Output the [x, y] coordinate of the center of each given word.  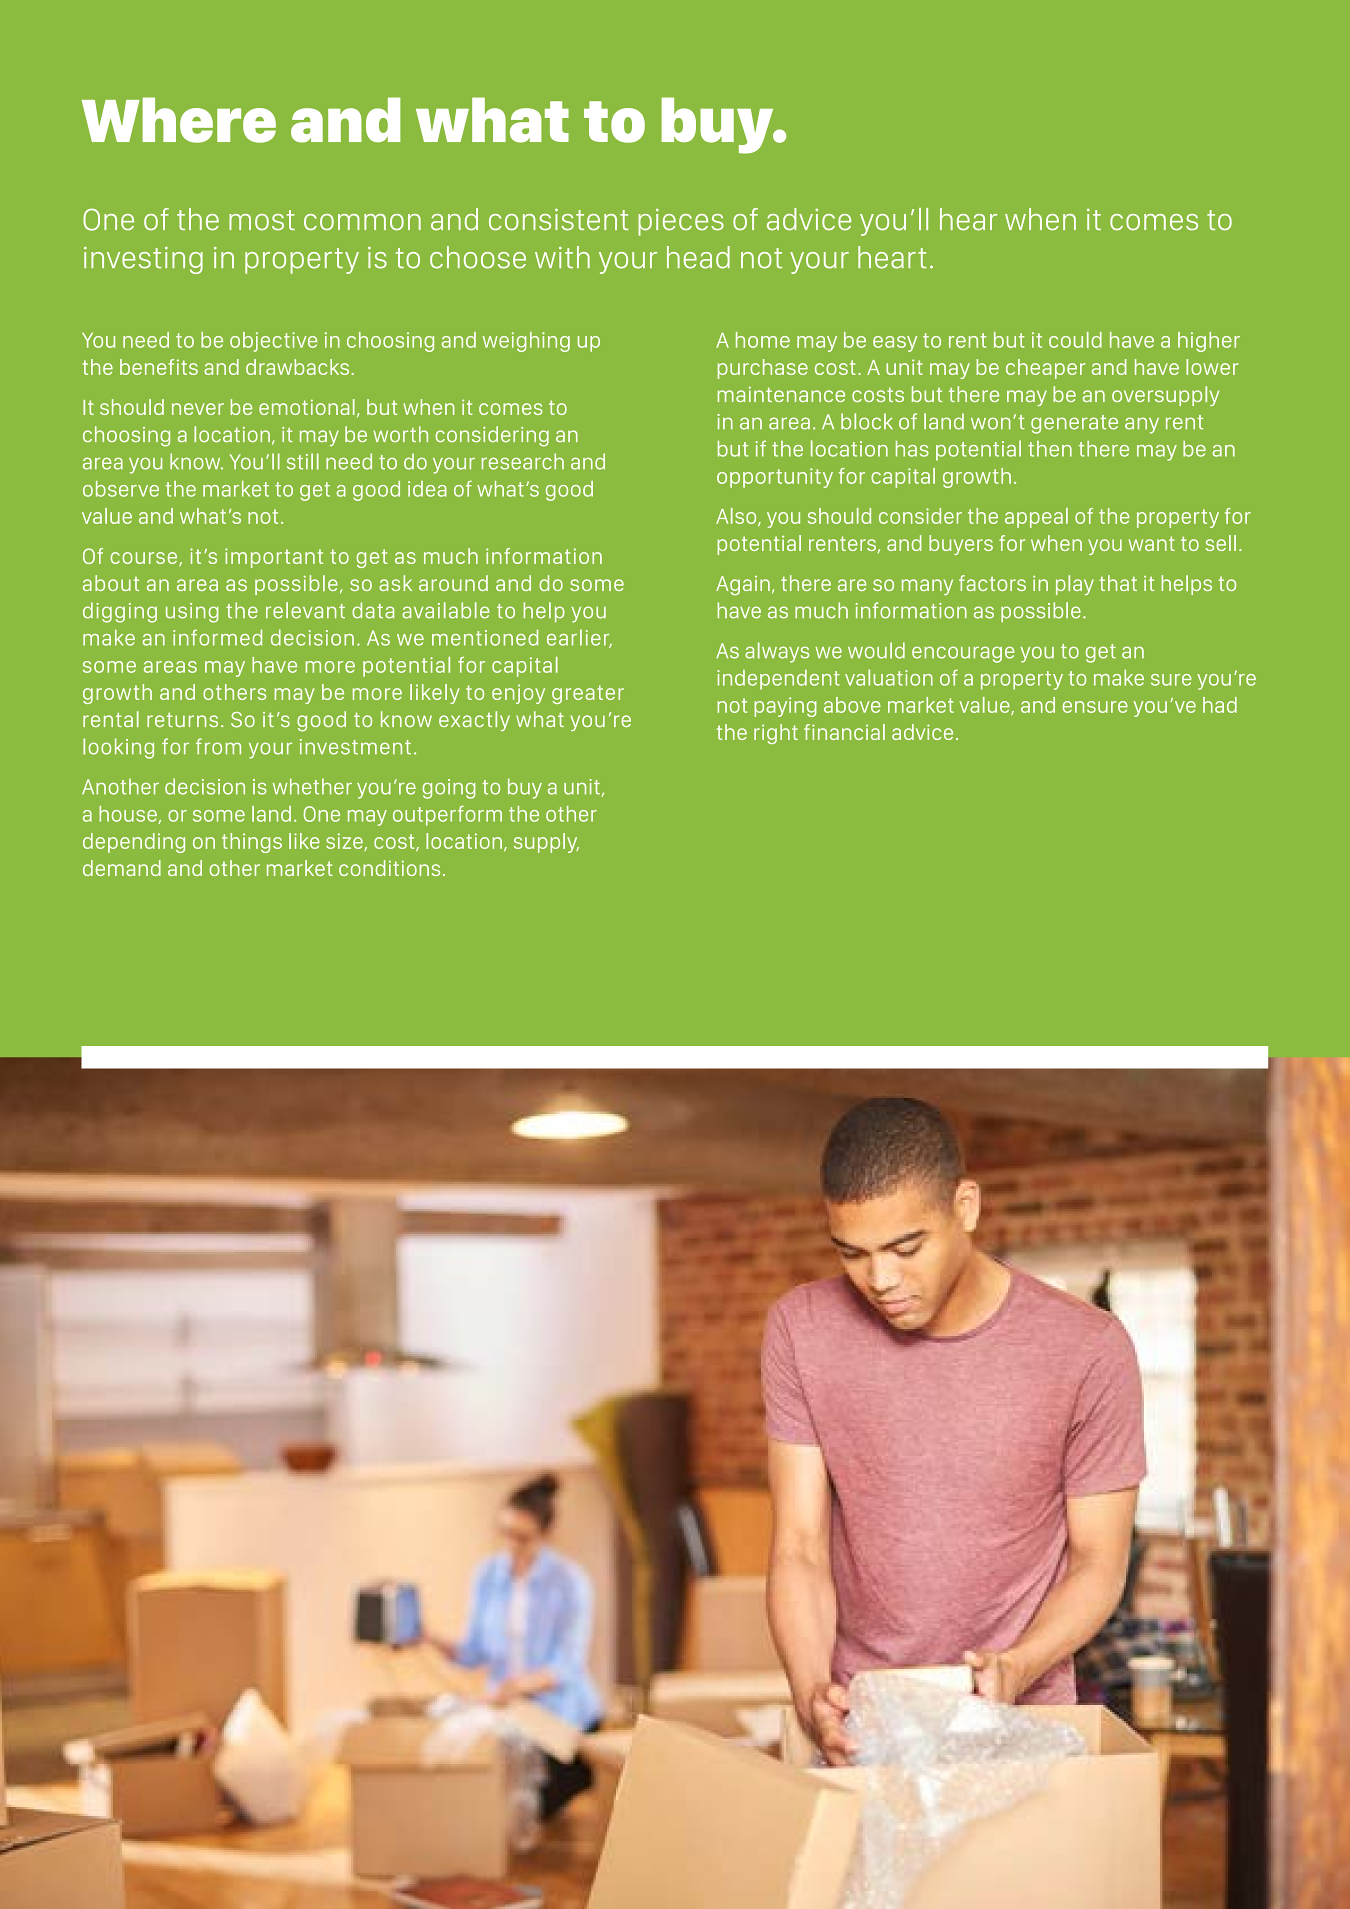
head [698, 257]
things [252, 843]
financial [844, 732]
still [303, 461]
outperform [447, 816]
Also [737, 517]
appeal [1036, 518]
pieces [681, 222]
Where [179, 120]
